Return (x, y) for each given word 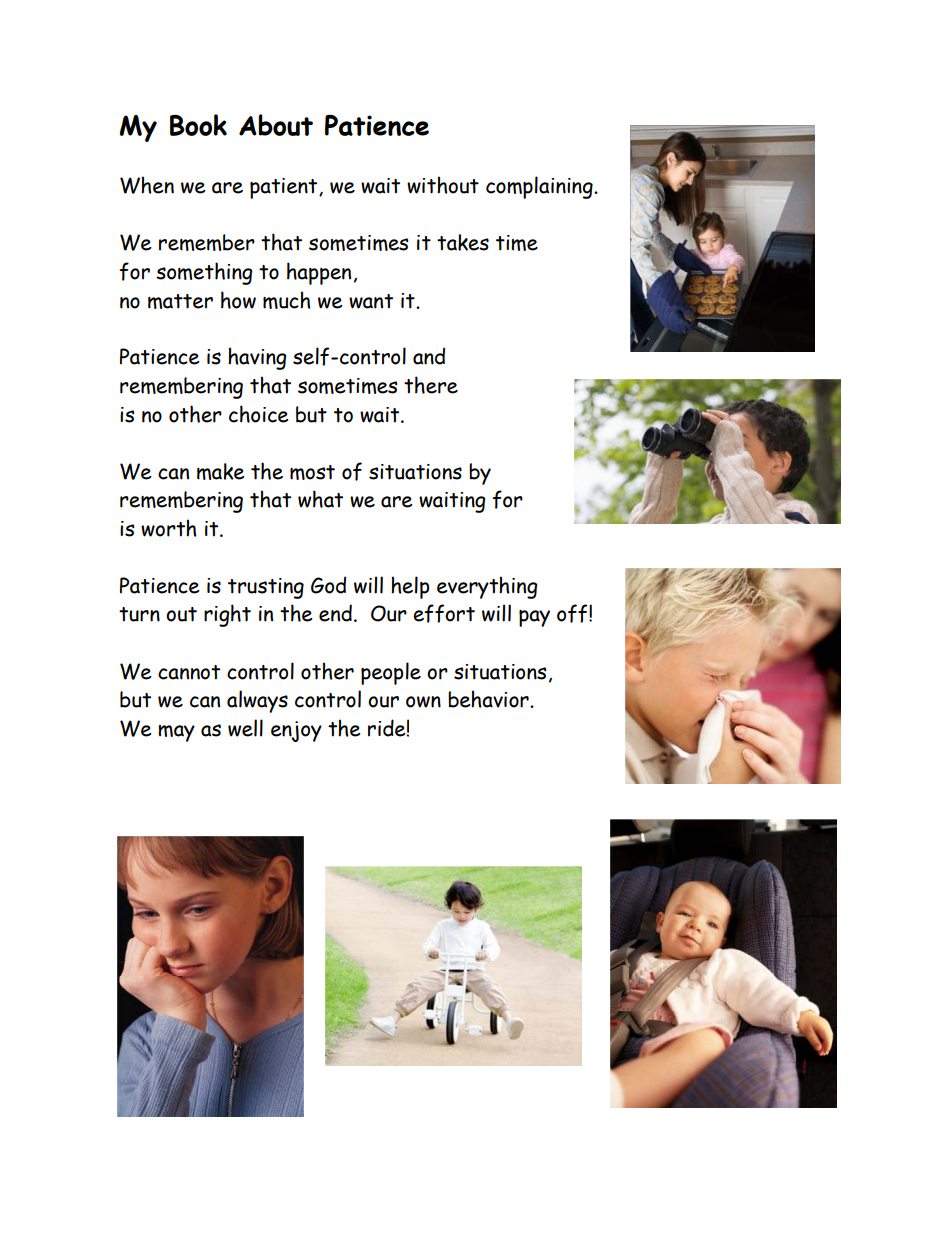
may (176, 733)
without (443, 185)
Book (198, 125)
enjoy (296, 731)
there (431, 385)
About (276, 125)
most (312, 472)
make (221, 471)
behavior (489, 699)
